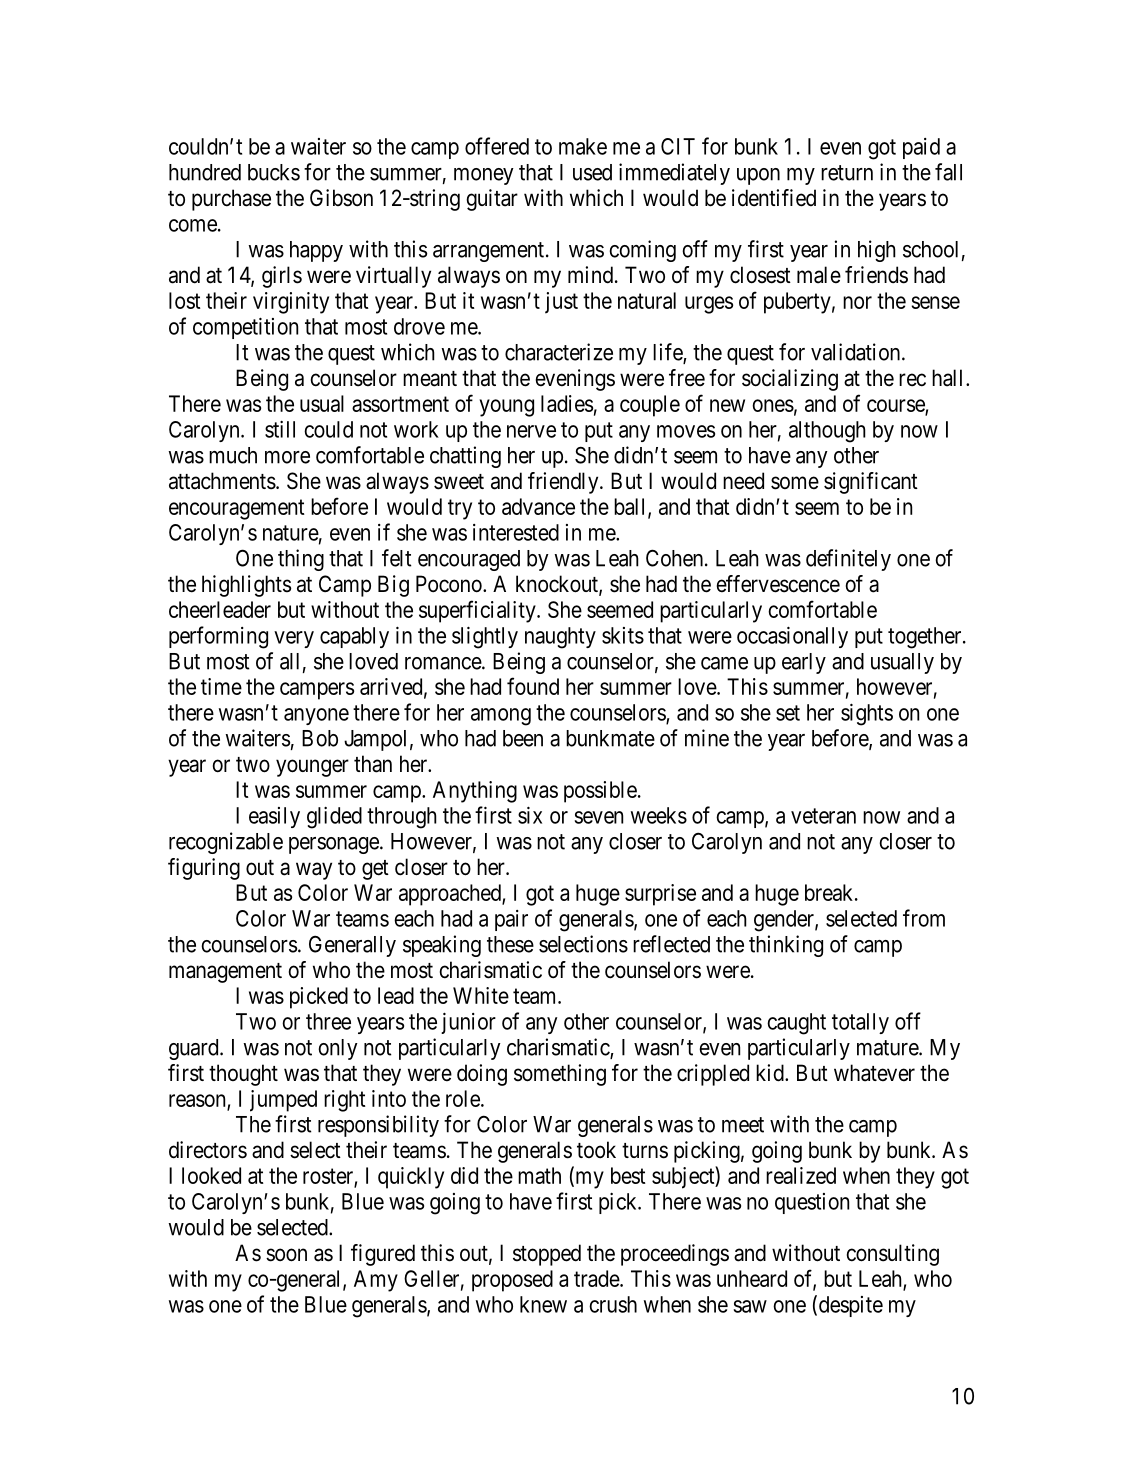 The image size is (1142, 1477). Describe the element at coordinates (592, 172) in the screenshot. I see `used` at that location.
